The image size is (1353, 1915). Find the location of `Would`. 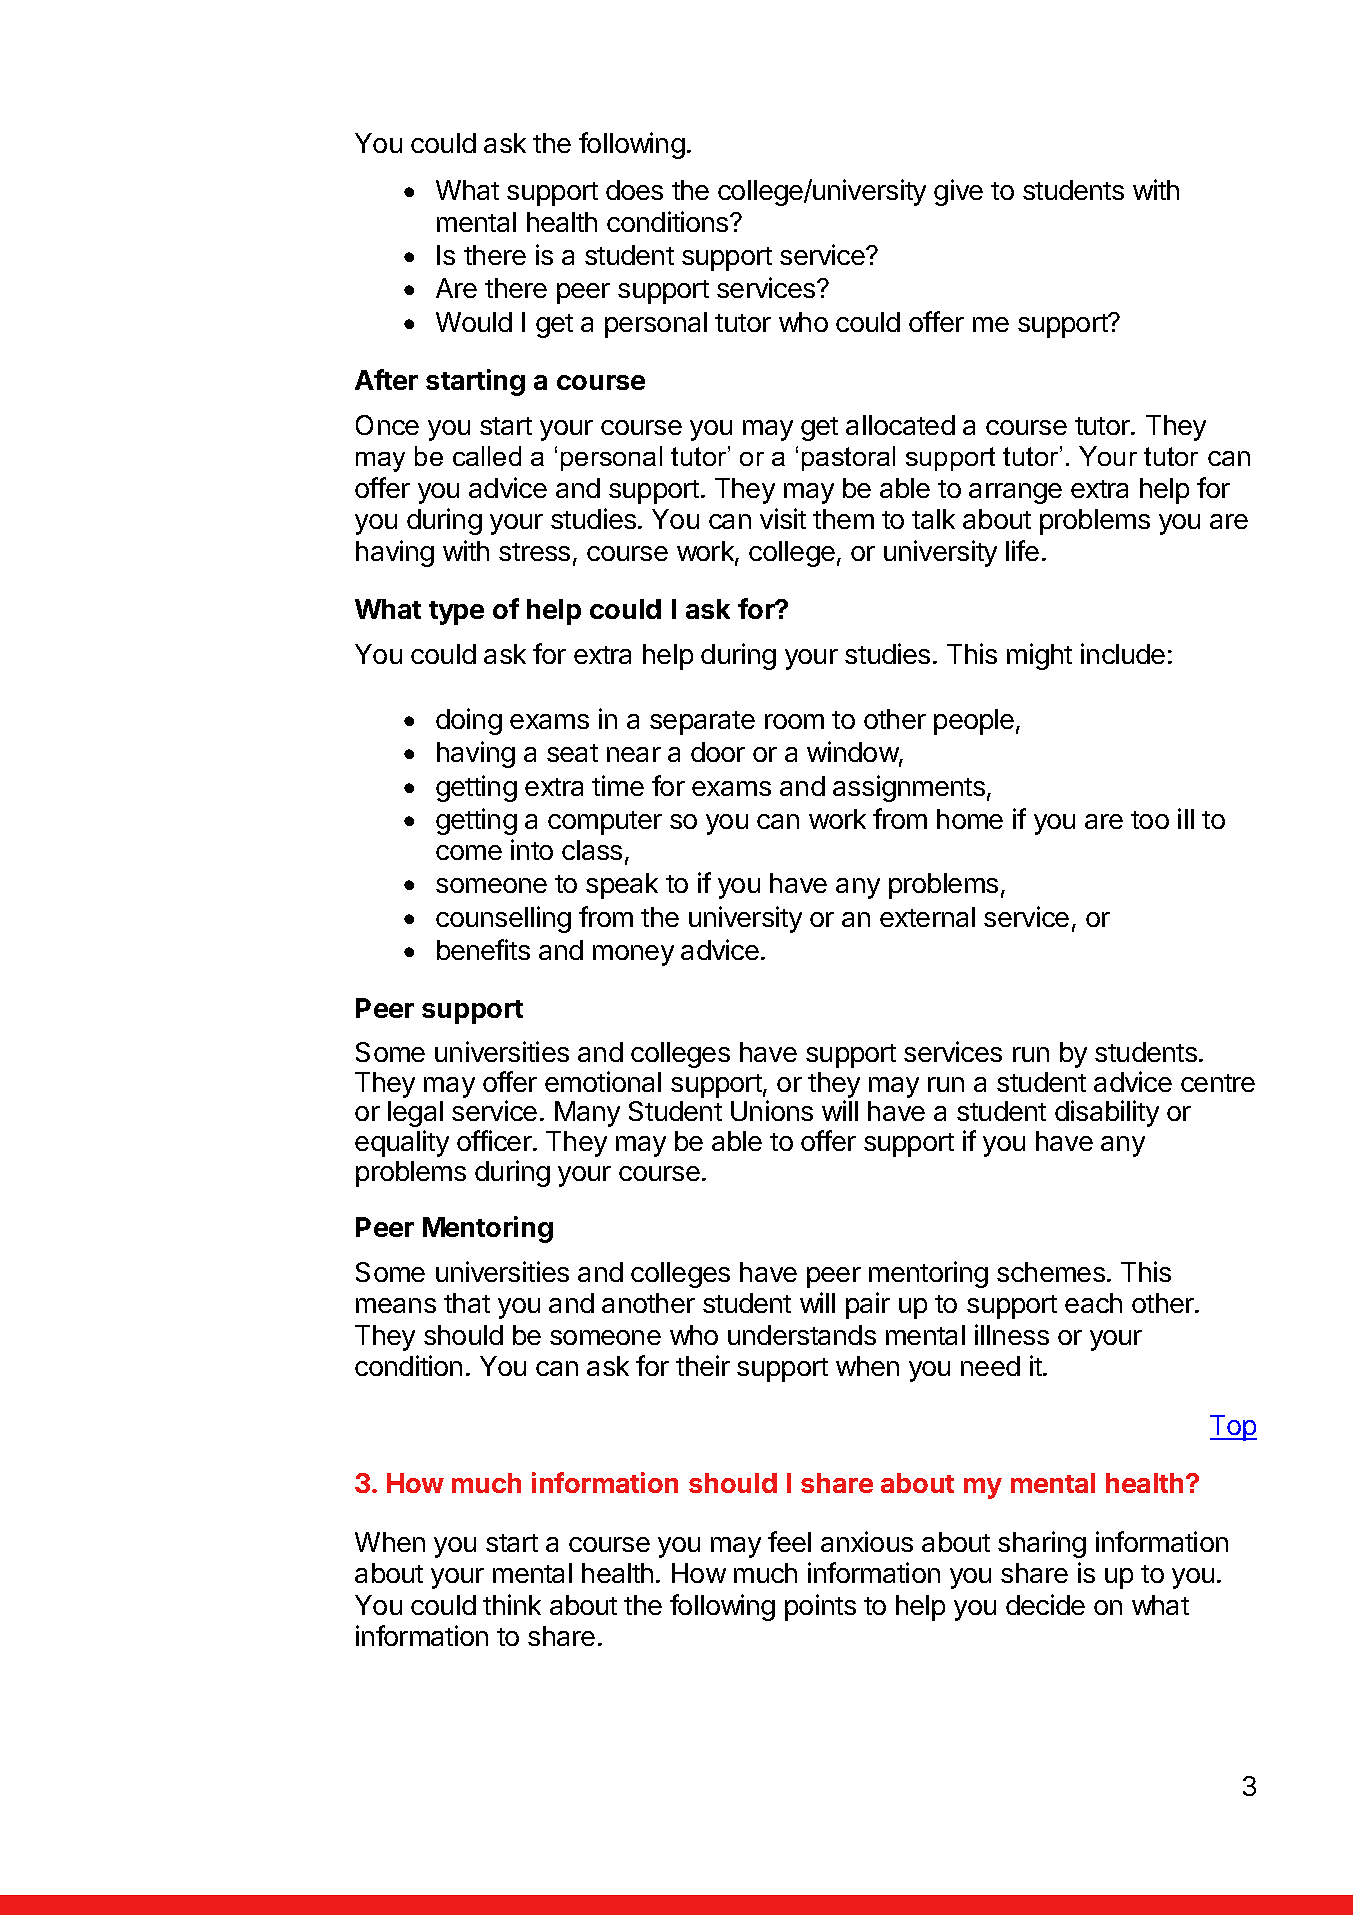

Would is located at coordinates (474, 322).
